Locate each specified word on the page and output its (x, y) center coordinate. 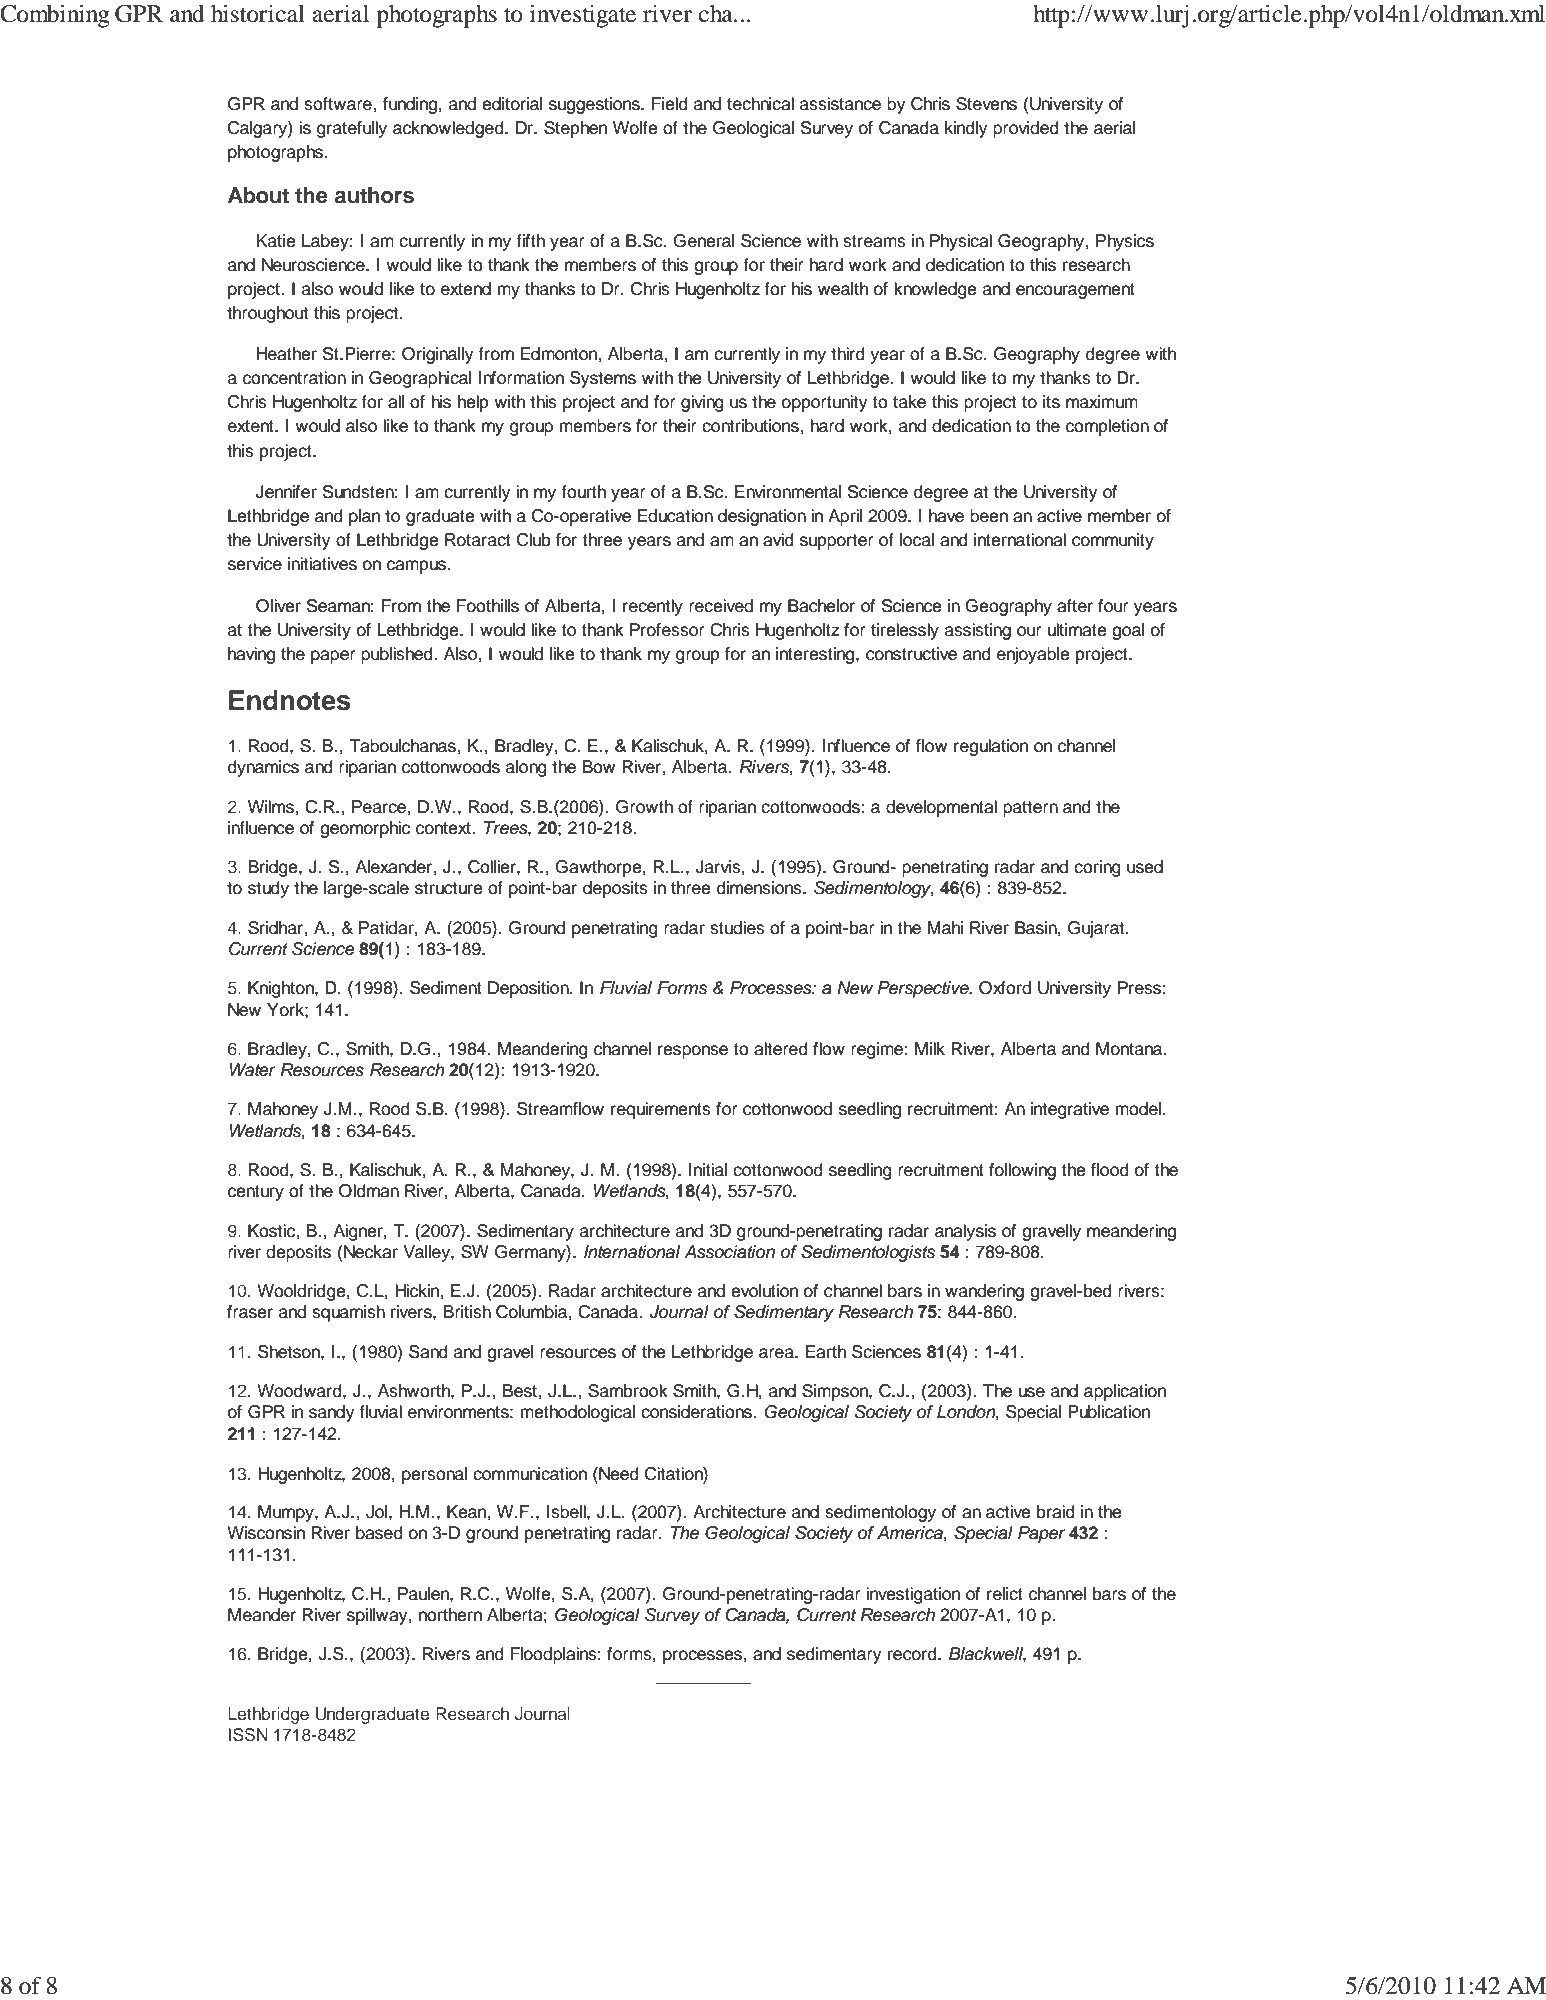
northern (450, 1615)
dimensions (760, 888)
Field (670, 104)
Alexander (394, 867)
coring (1097, 868)
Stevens (986, 104)
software (339, 104)
